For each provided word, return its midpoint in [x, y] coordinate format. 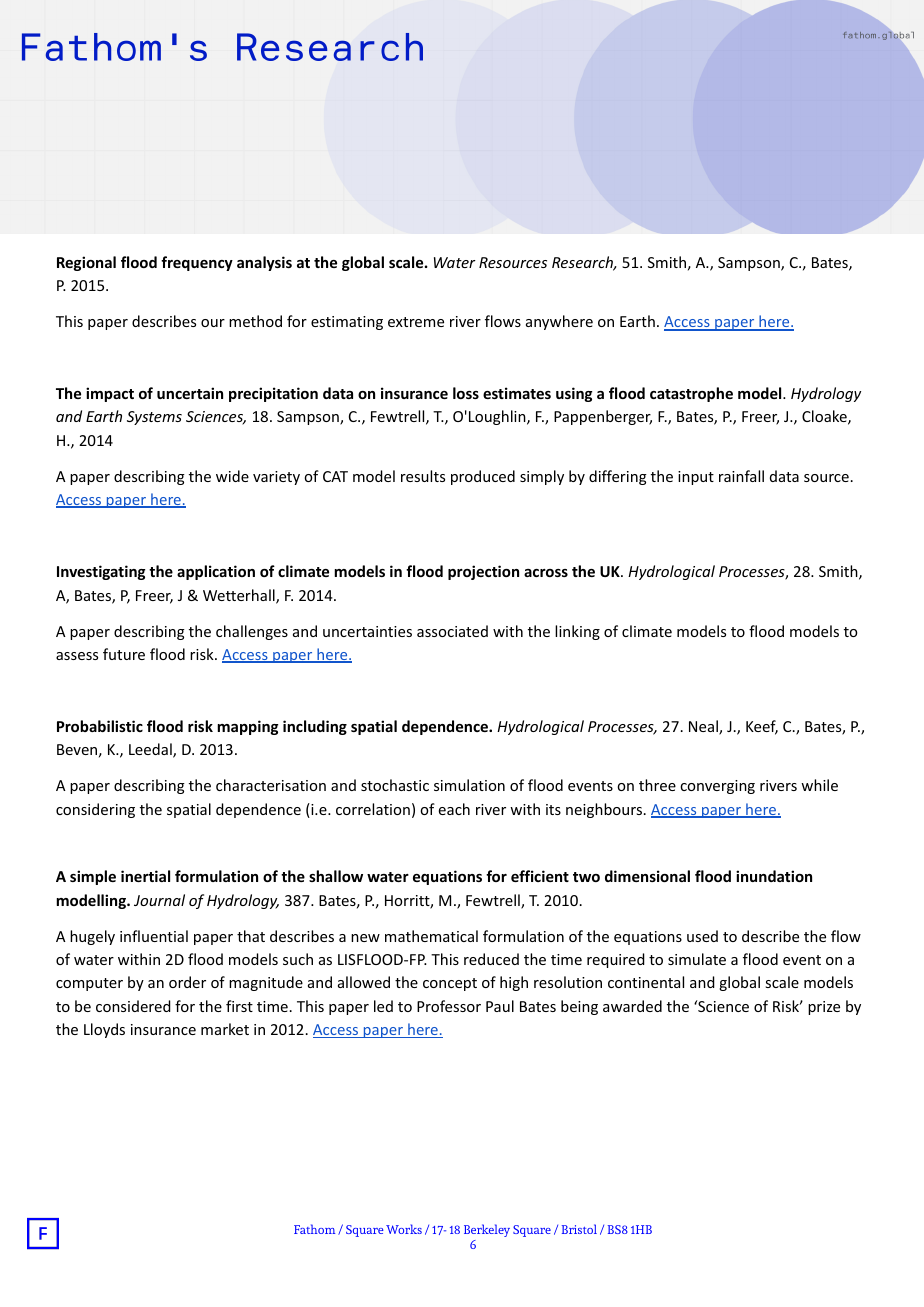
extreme [416, 322]
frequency [197, 263]
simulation [469, 785]
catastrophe [691, 394]
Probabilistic [100, 726]
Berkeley [487, 1230]
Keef [762, 727]
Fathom [314, 1229]
